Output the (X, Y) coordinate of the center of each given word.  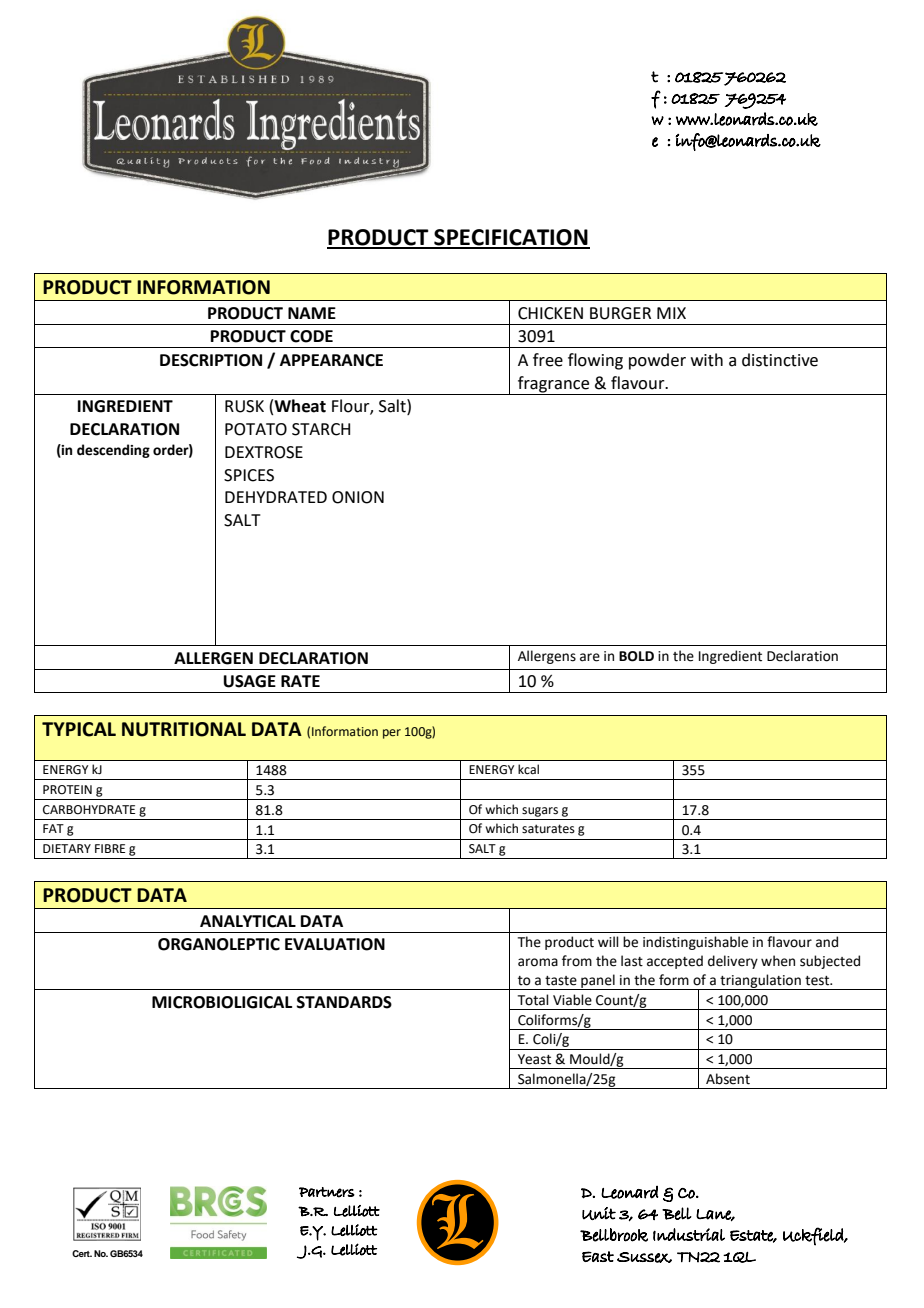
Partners (327, 1192)
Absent (728, 1079)
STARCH (321, 429)
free (548, 360)
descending (113, 451)
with (707, 360)
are (590, 657)
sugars (540, 812)
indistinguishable (695, 943)
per (392, 734)
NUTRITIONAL (184, 729)
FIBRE (110, 848)
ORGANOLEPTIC (219, 944)
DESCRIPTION (211, 360)
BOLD (636, 656)
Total (533, 1000)
